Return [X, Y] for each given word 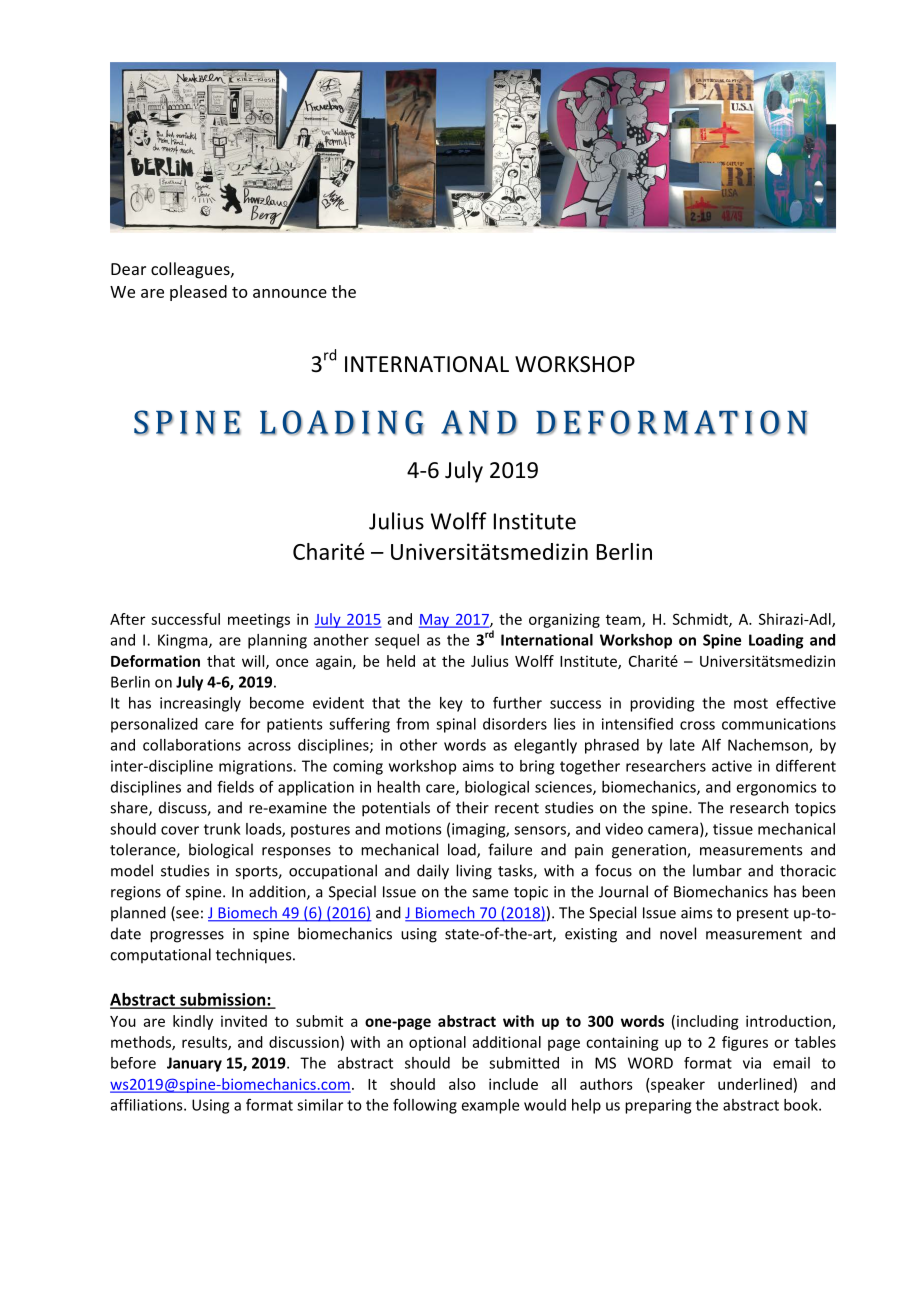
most [751, 703]
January [194, 1064]
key [451, 704]
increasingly [200, 704]
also [462, 1084]
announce [290, 293]
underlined [755, 1084]
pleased [198, 293]
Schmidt [701, 620]
